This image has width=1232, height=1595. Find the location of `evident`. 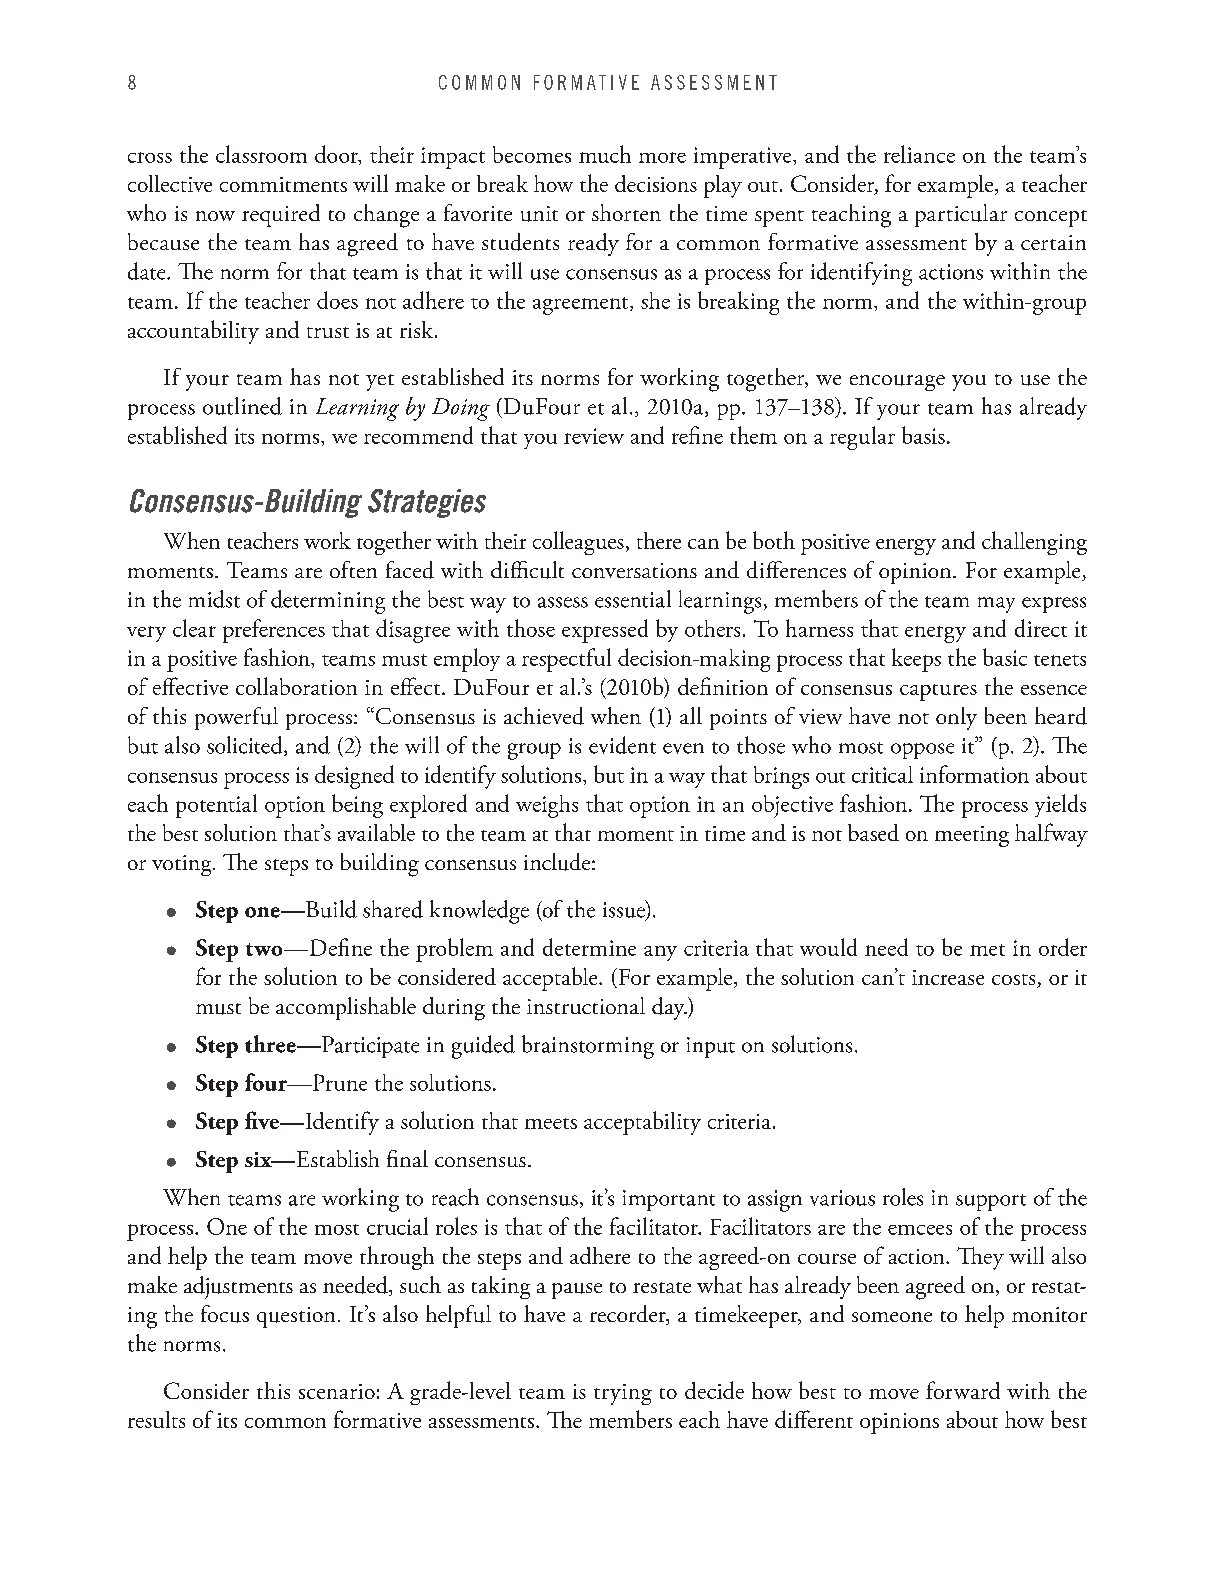

evident is located at coordinates (622, 745).
